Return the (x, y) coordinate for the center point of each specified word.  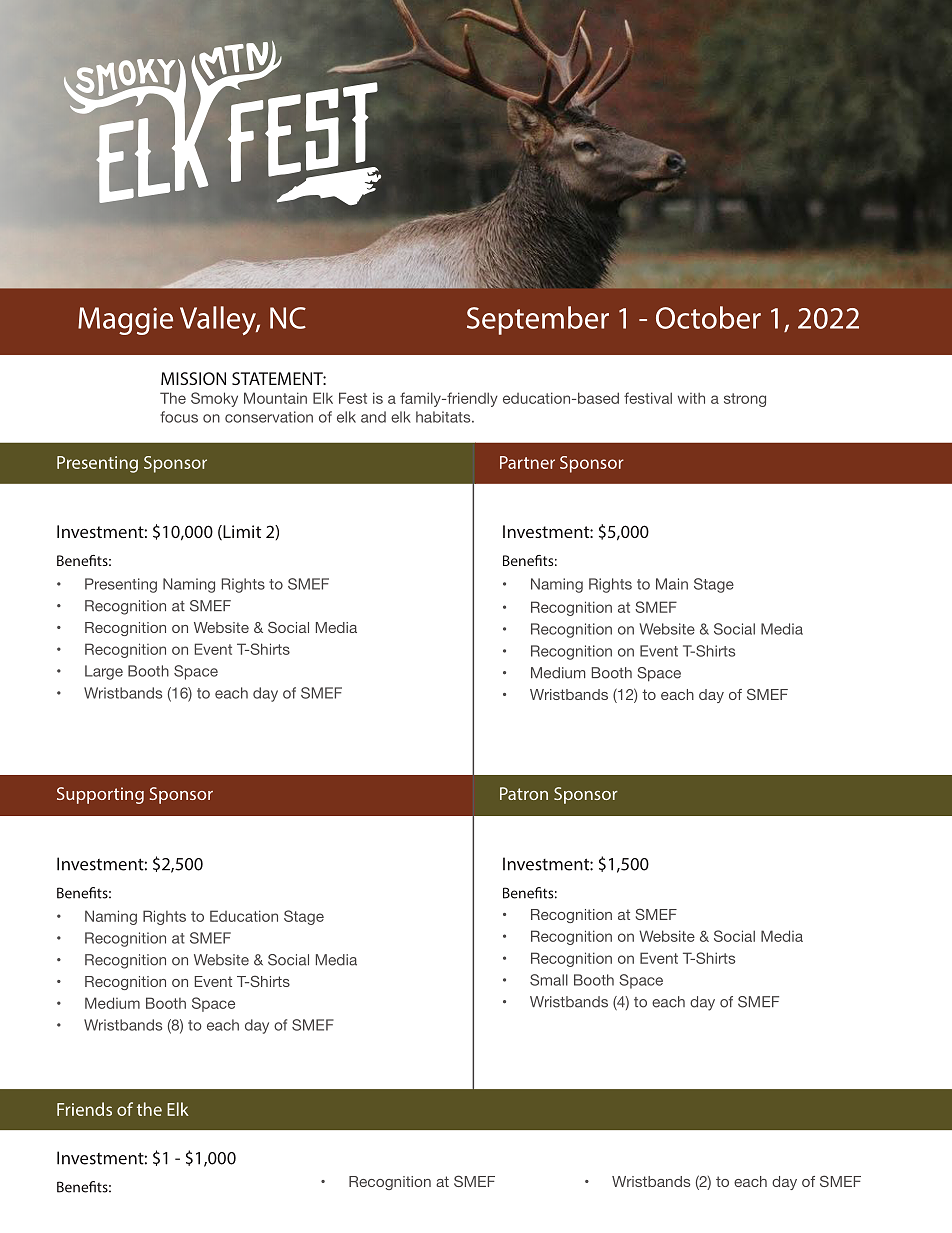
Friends (84, 1109)
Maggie (125, 321)
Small (549, 980)
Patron (524, 793)
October (708, 317)
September (538, 320)
